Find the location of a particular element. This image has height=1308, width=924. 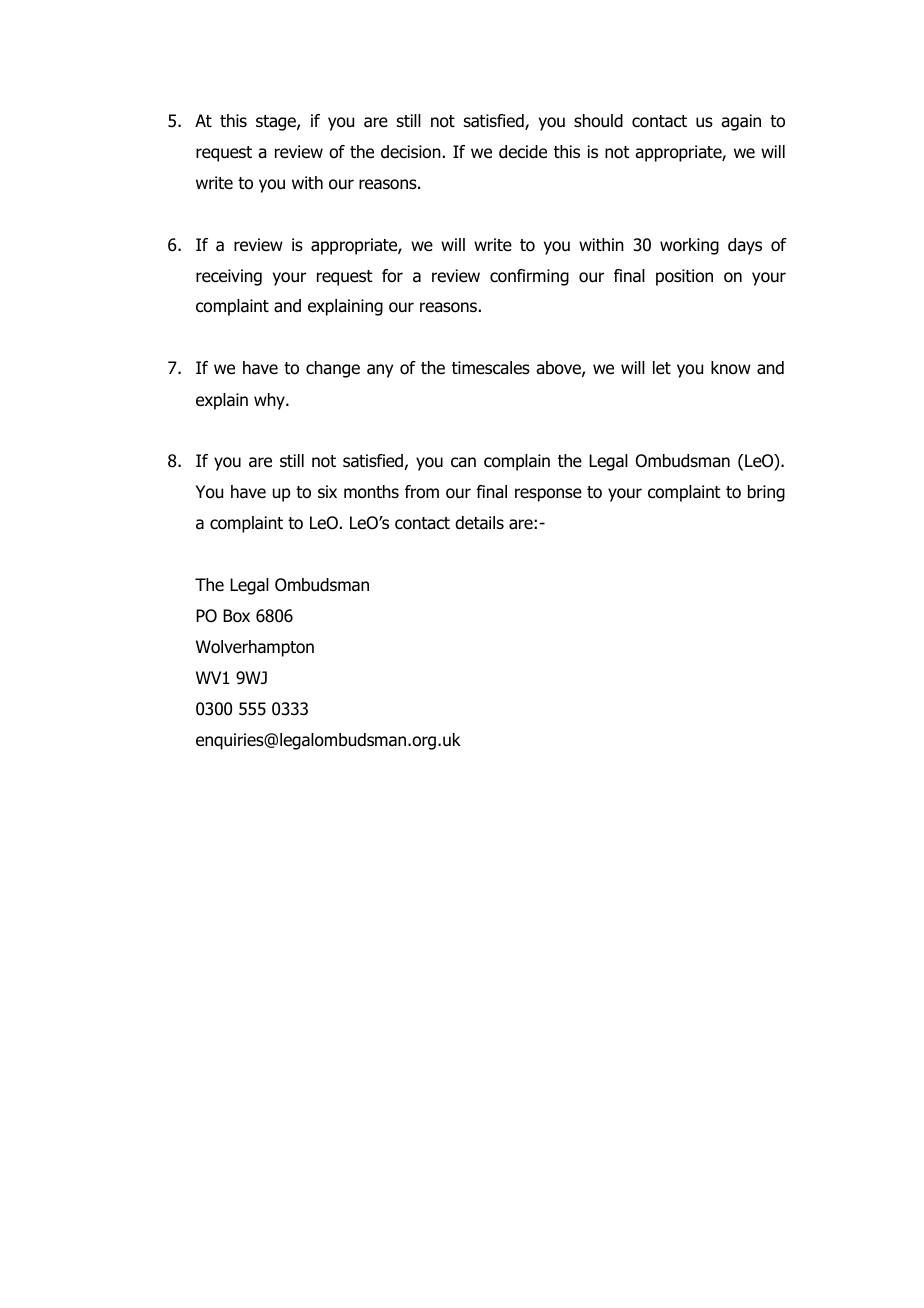

know is located at coordinates (731, 368).
